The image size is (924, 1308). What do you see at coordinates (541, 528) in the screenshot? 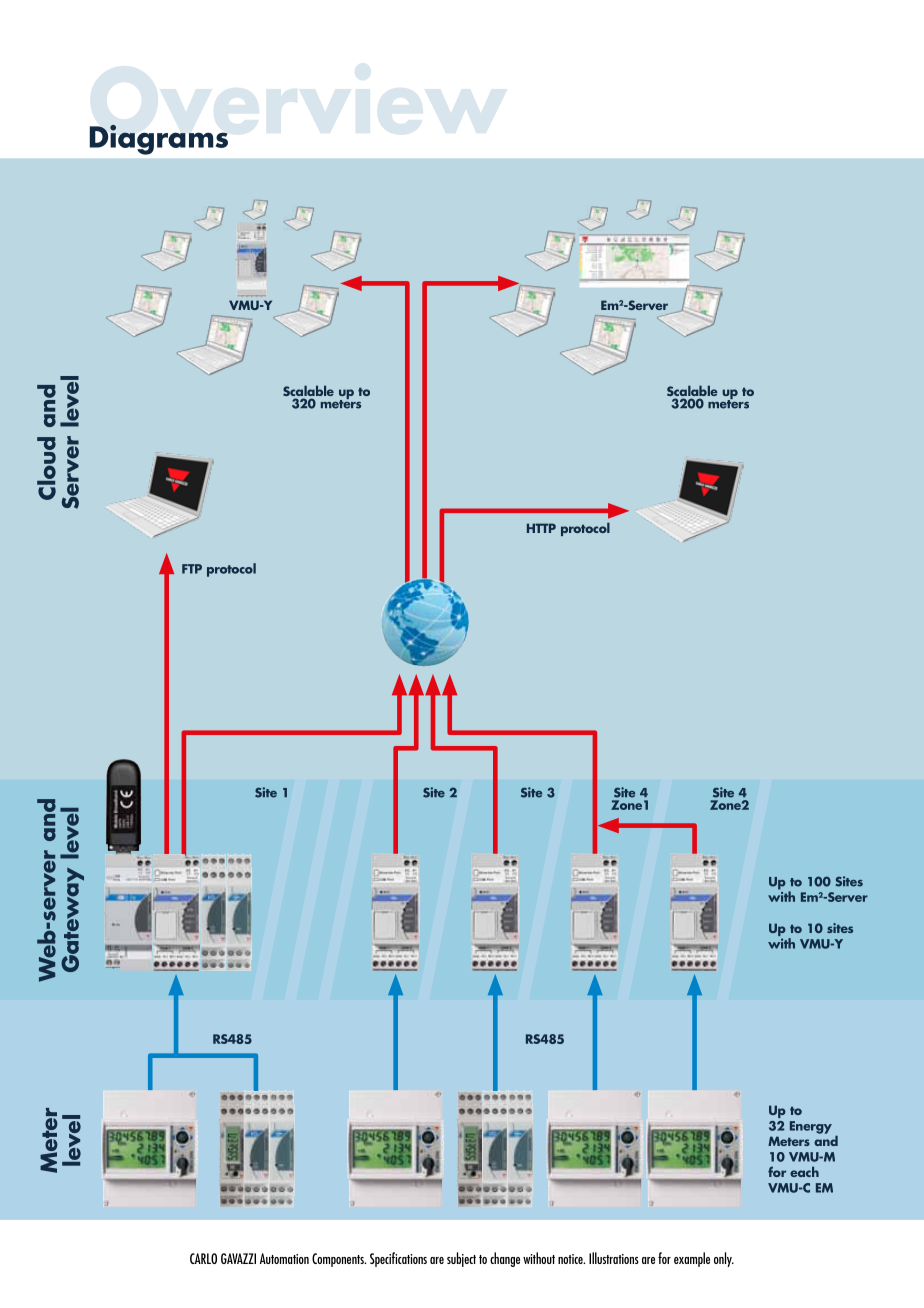
I see `HTTP` at bounding box center [541, 528].
